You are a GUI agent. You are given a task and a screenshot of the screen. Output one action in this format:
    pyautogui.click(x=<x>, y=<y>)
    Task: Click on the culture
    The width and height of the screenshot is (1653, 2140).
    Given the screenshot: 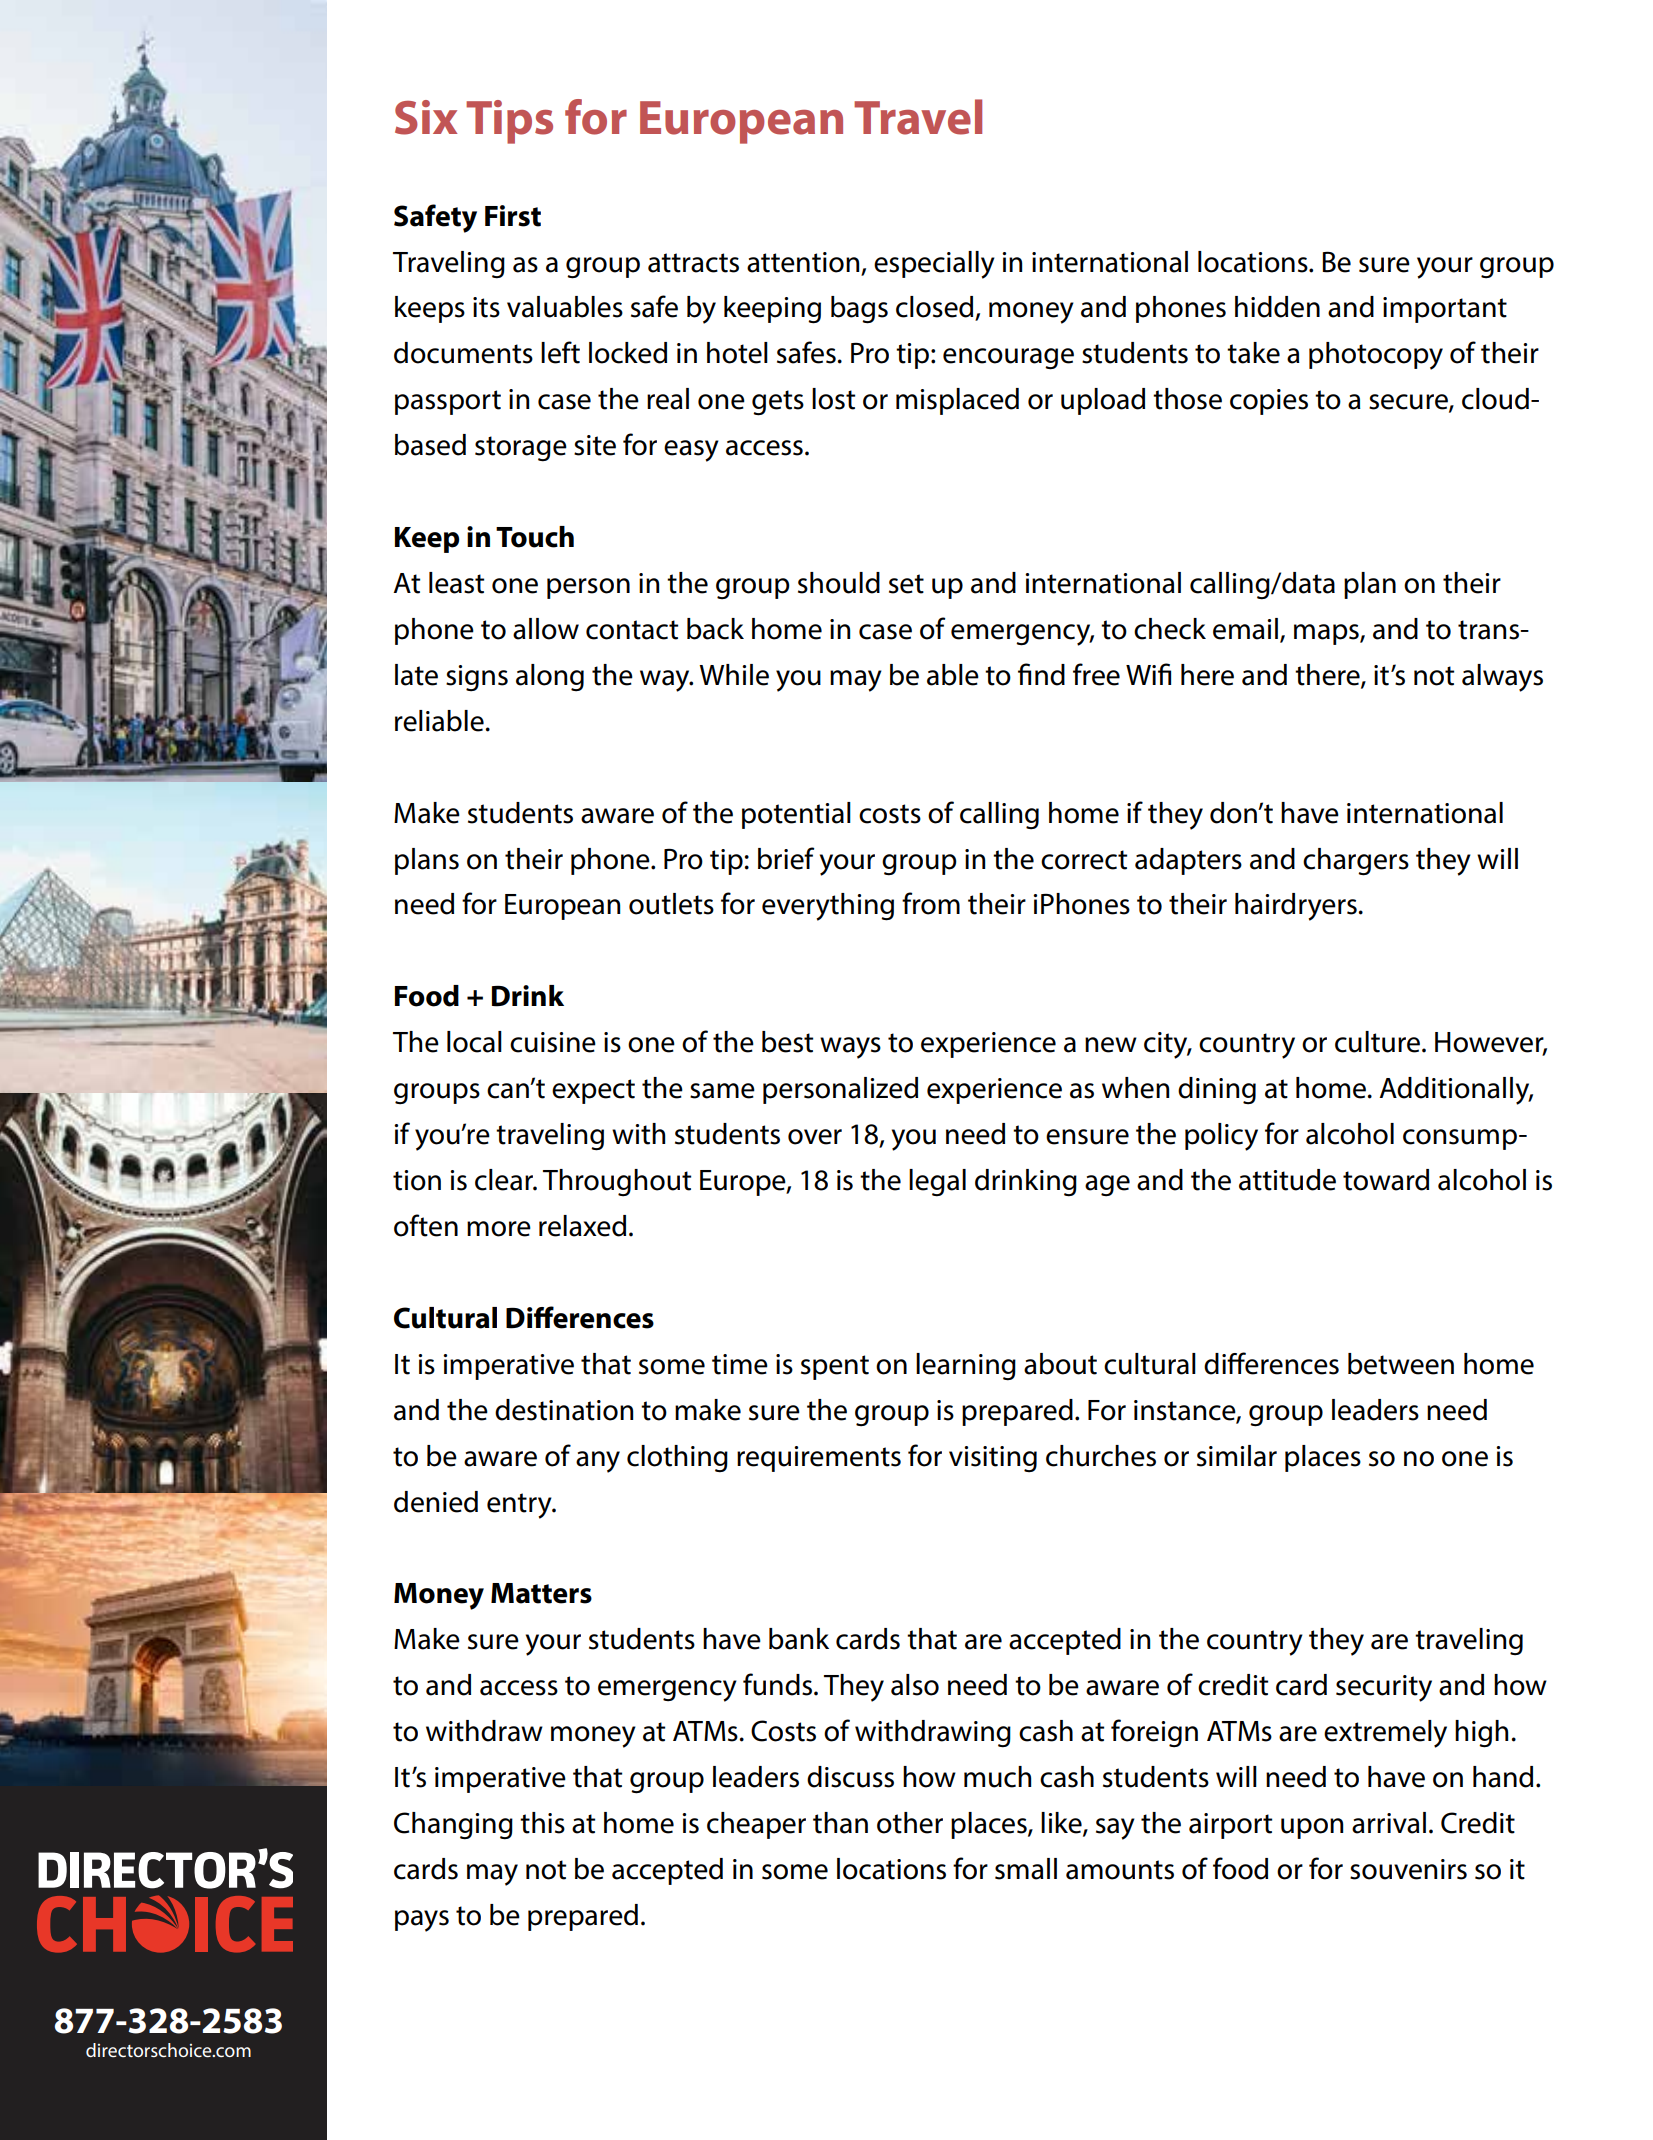 What is the action you would take?
    pyautogui.click(x=1379, y=1042)
